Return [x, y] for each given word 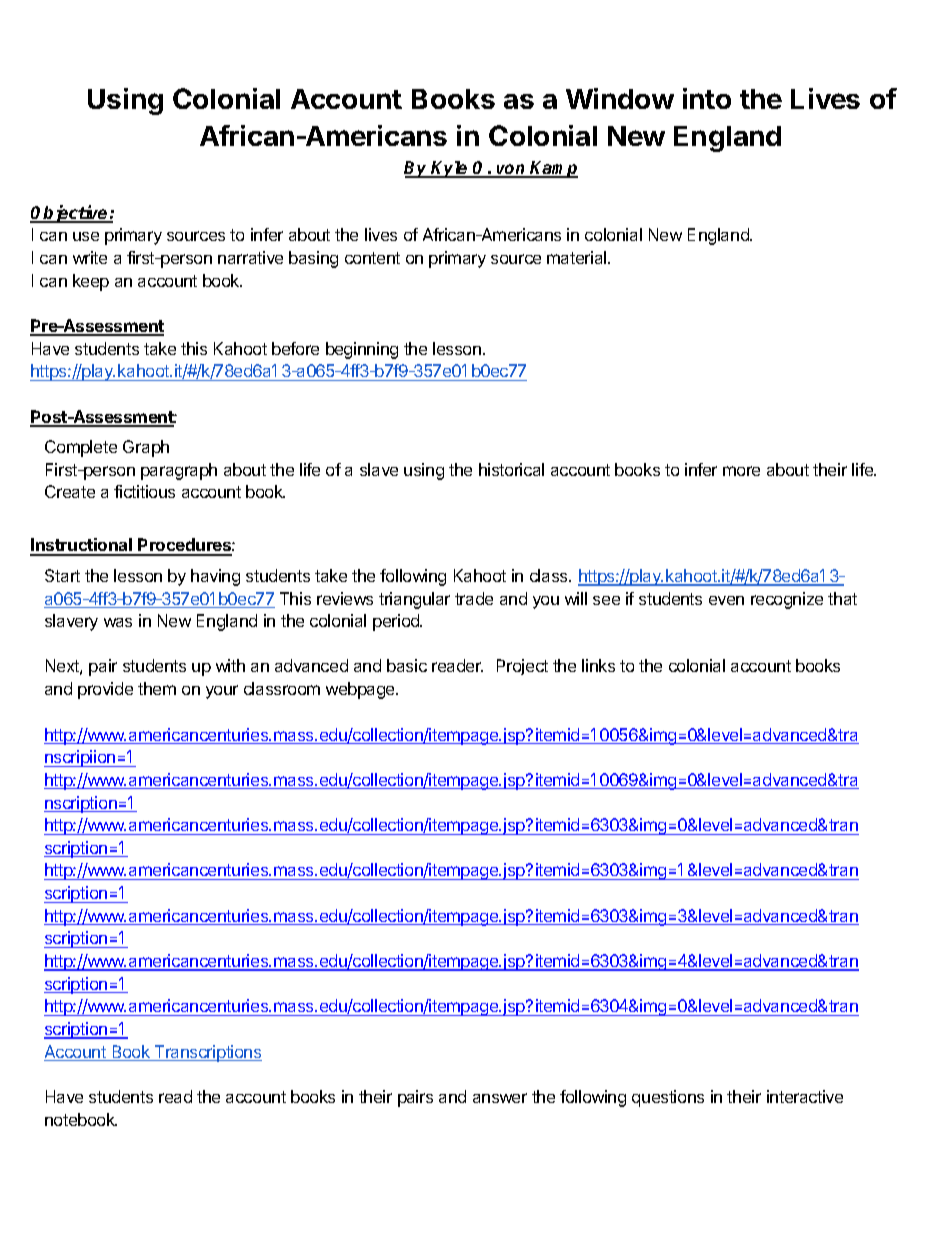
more [741, 471]
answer [500, 1098]
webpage [361, 690]
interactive [805, 1096]
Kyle [450, 169]
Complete [81, 448]
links [598, 665]
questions [668, 1098]
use [86, 236]
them [157, 688]
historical [511, 469]
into [707, 98]
